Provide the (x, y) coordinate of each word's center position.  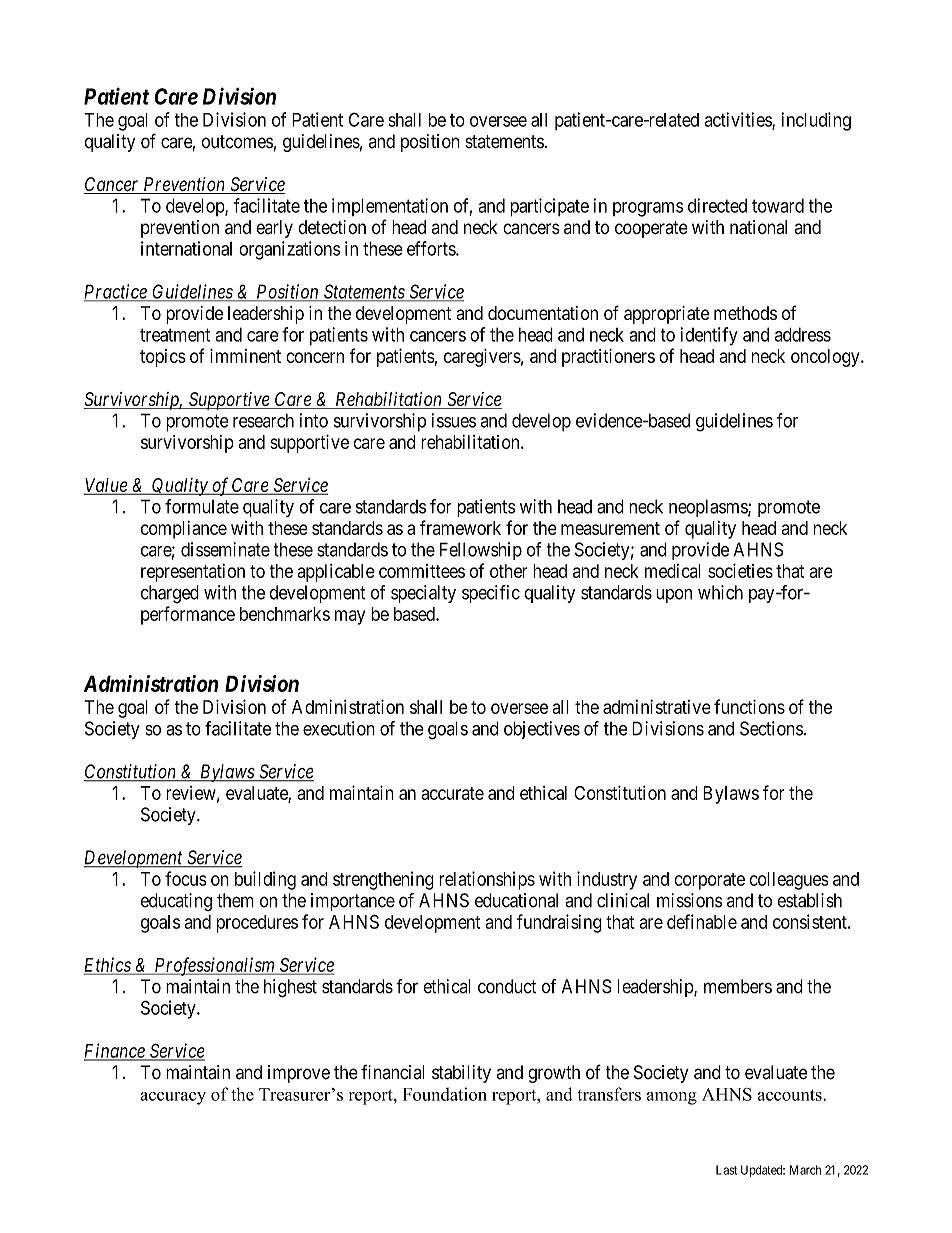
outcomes (237, 142)
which (720, 592)
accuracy (173, 1098)
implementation (390, 207)
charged (170, 594)
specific (491, 594)
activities (738, 120)
